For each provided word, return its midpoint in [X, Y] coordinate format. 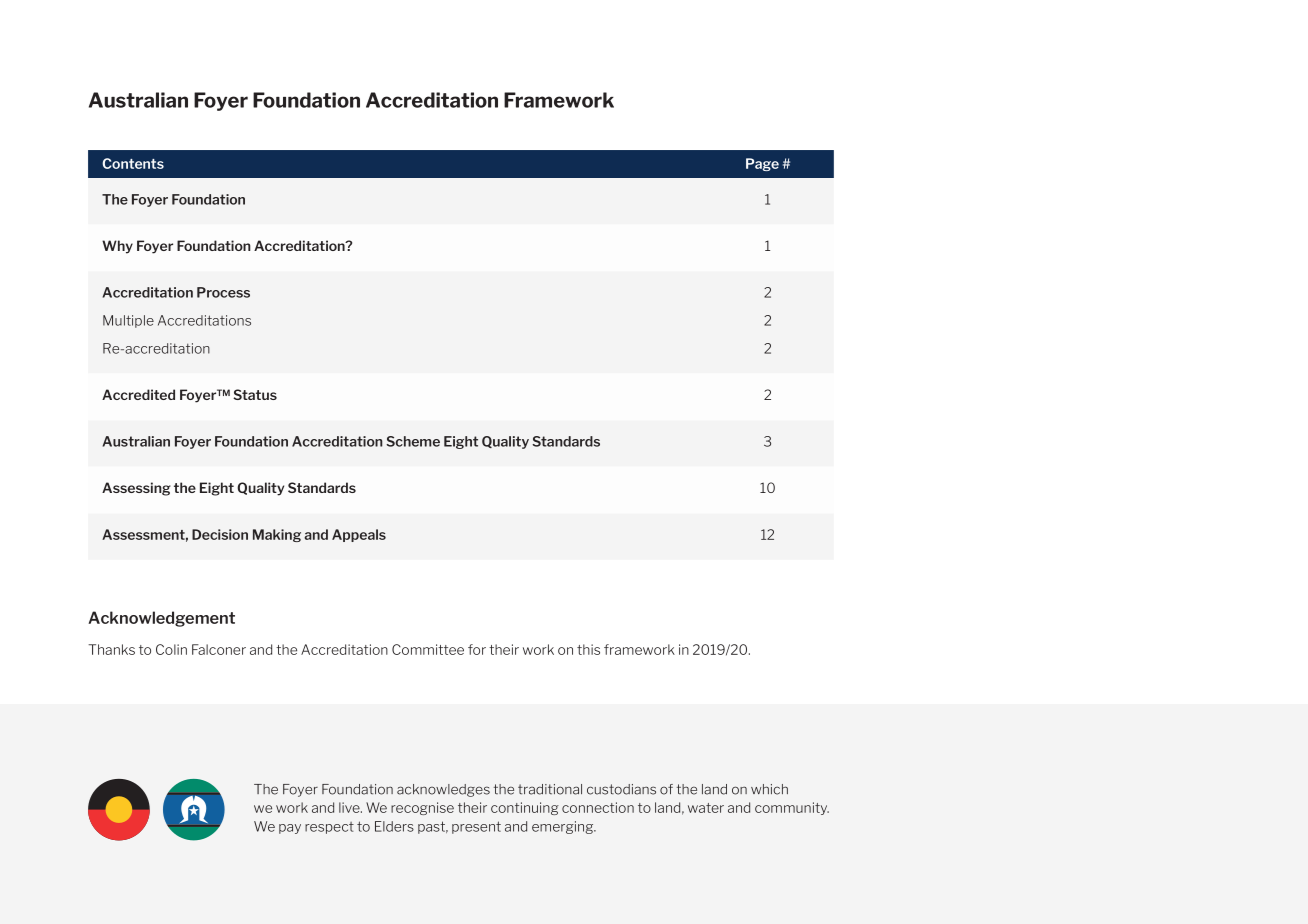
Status [255, 394]
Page [762, 164]
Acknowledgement [161, 619]
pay [290, 829]
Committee [428, 649]
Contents [133, 163]
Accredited [138, 394]
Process [223, 292]
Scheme [413, 441]
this [588, 649]
